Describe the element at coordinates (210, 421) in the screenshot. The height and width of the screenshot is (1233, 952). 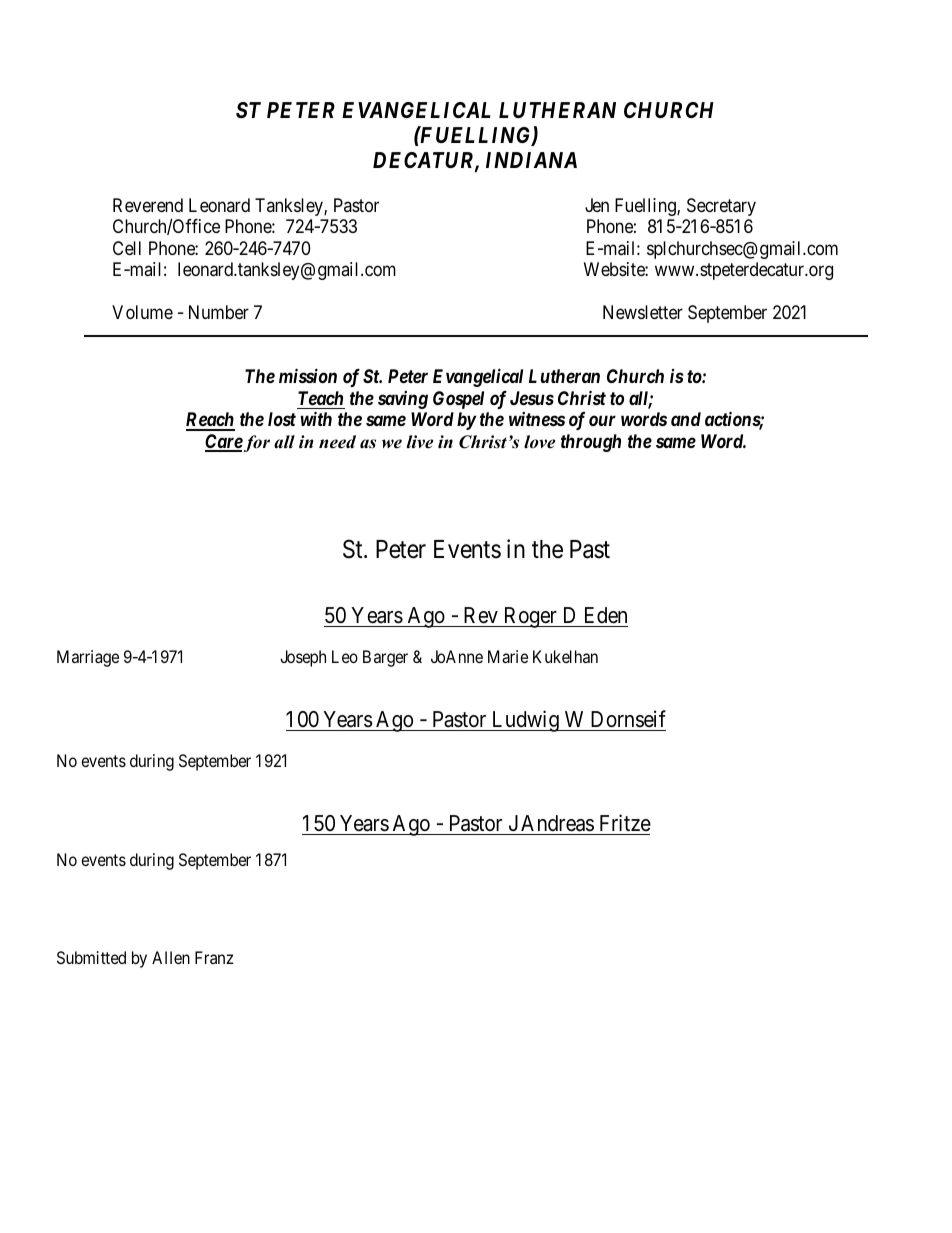
I see `Reach` at that location.
